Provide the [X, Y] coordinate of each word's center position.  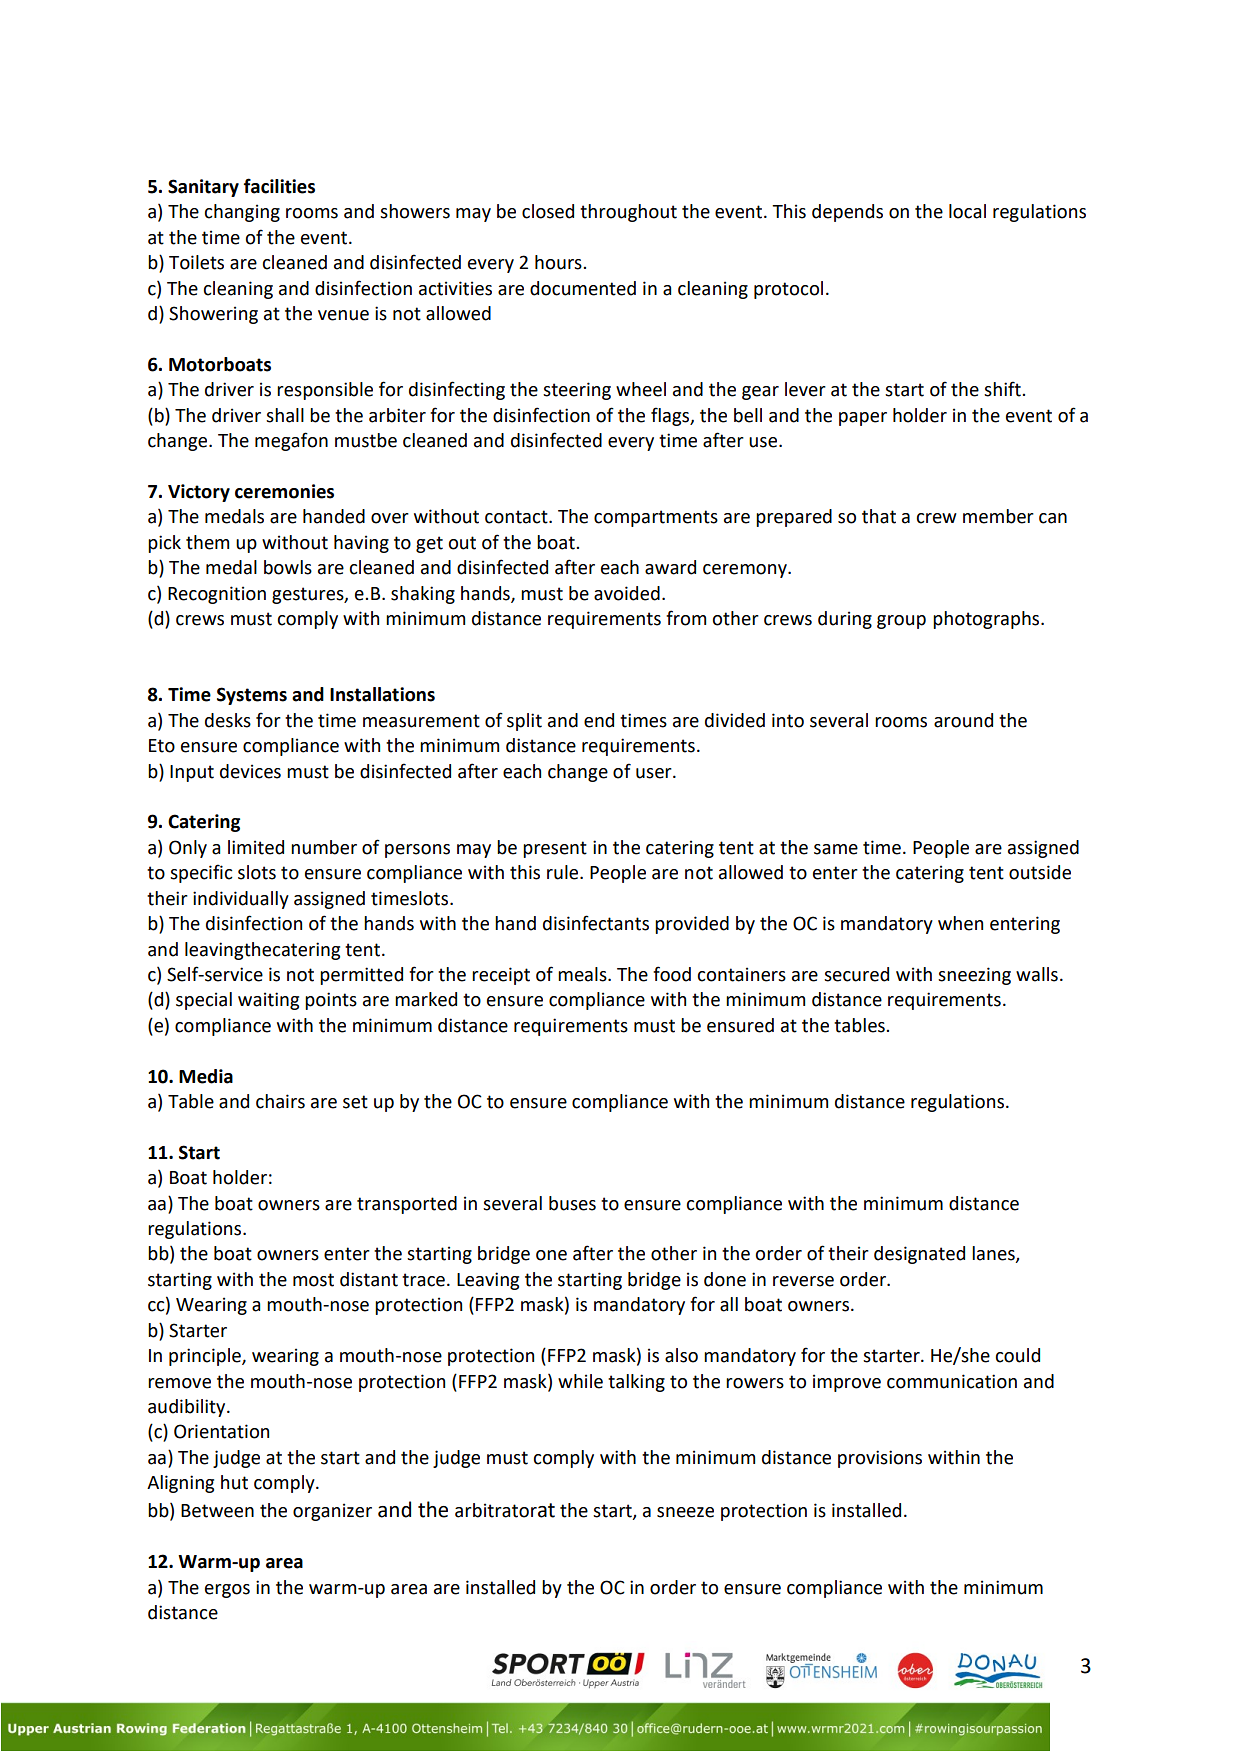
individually [241, 900]
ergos [227, 1591]
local [967, 211]
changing [242, 213]
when [960, 923]
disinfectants [596, 923]
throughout [628, 213]
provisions [880, 1459]
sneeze [685, 1512]
